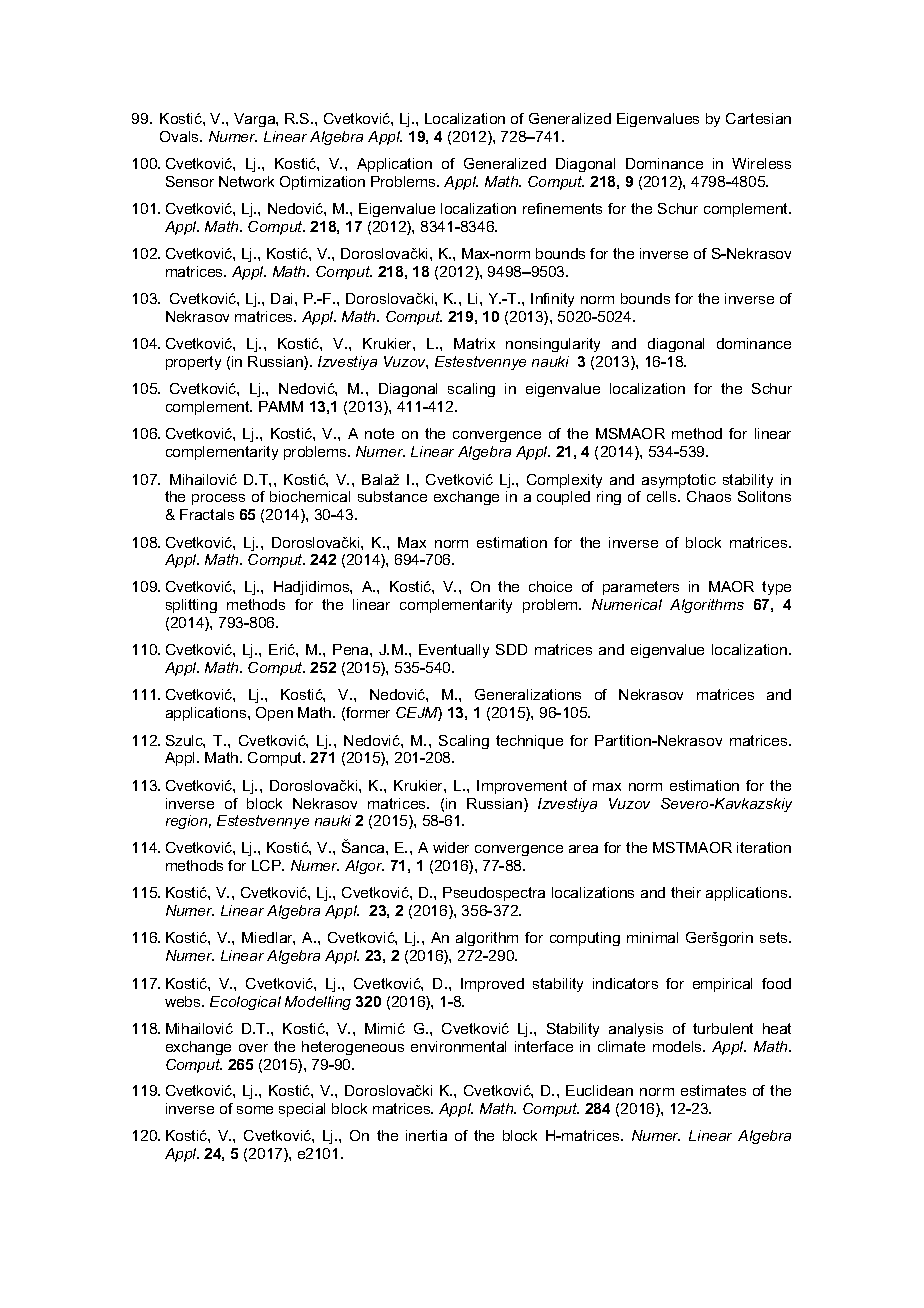 This screenshot has width=924, height=1308. What do you see at coordinates (562, 208) in the screenshot?
I see `refinements` at bounding box center [562, 208].
